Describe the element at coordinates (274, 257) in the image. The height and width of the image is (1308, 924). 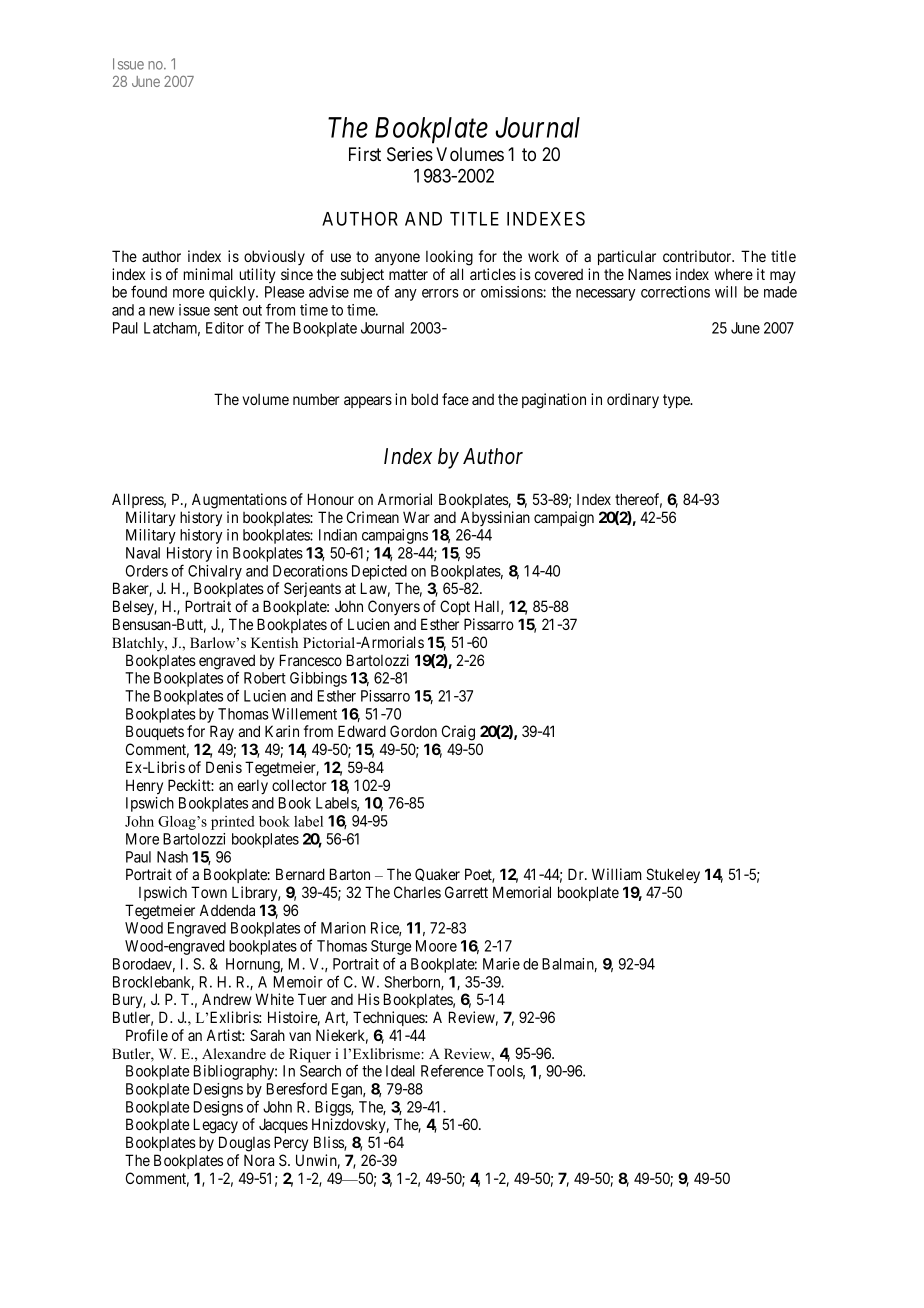
I see `obviously` at that location.
